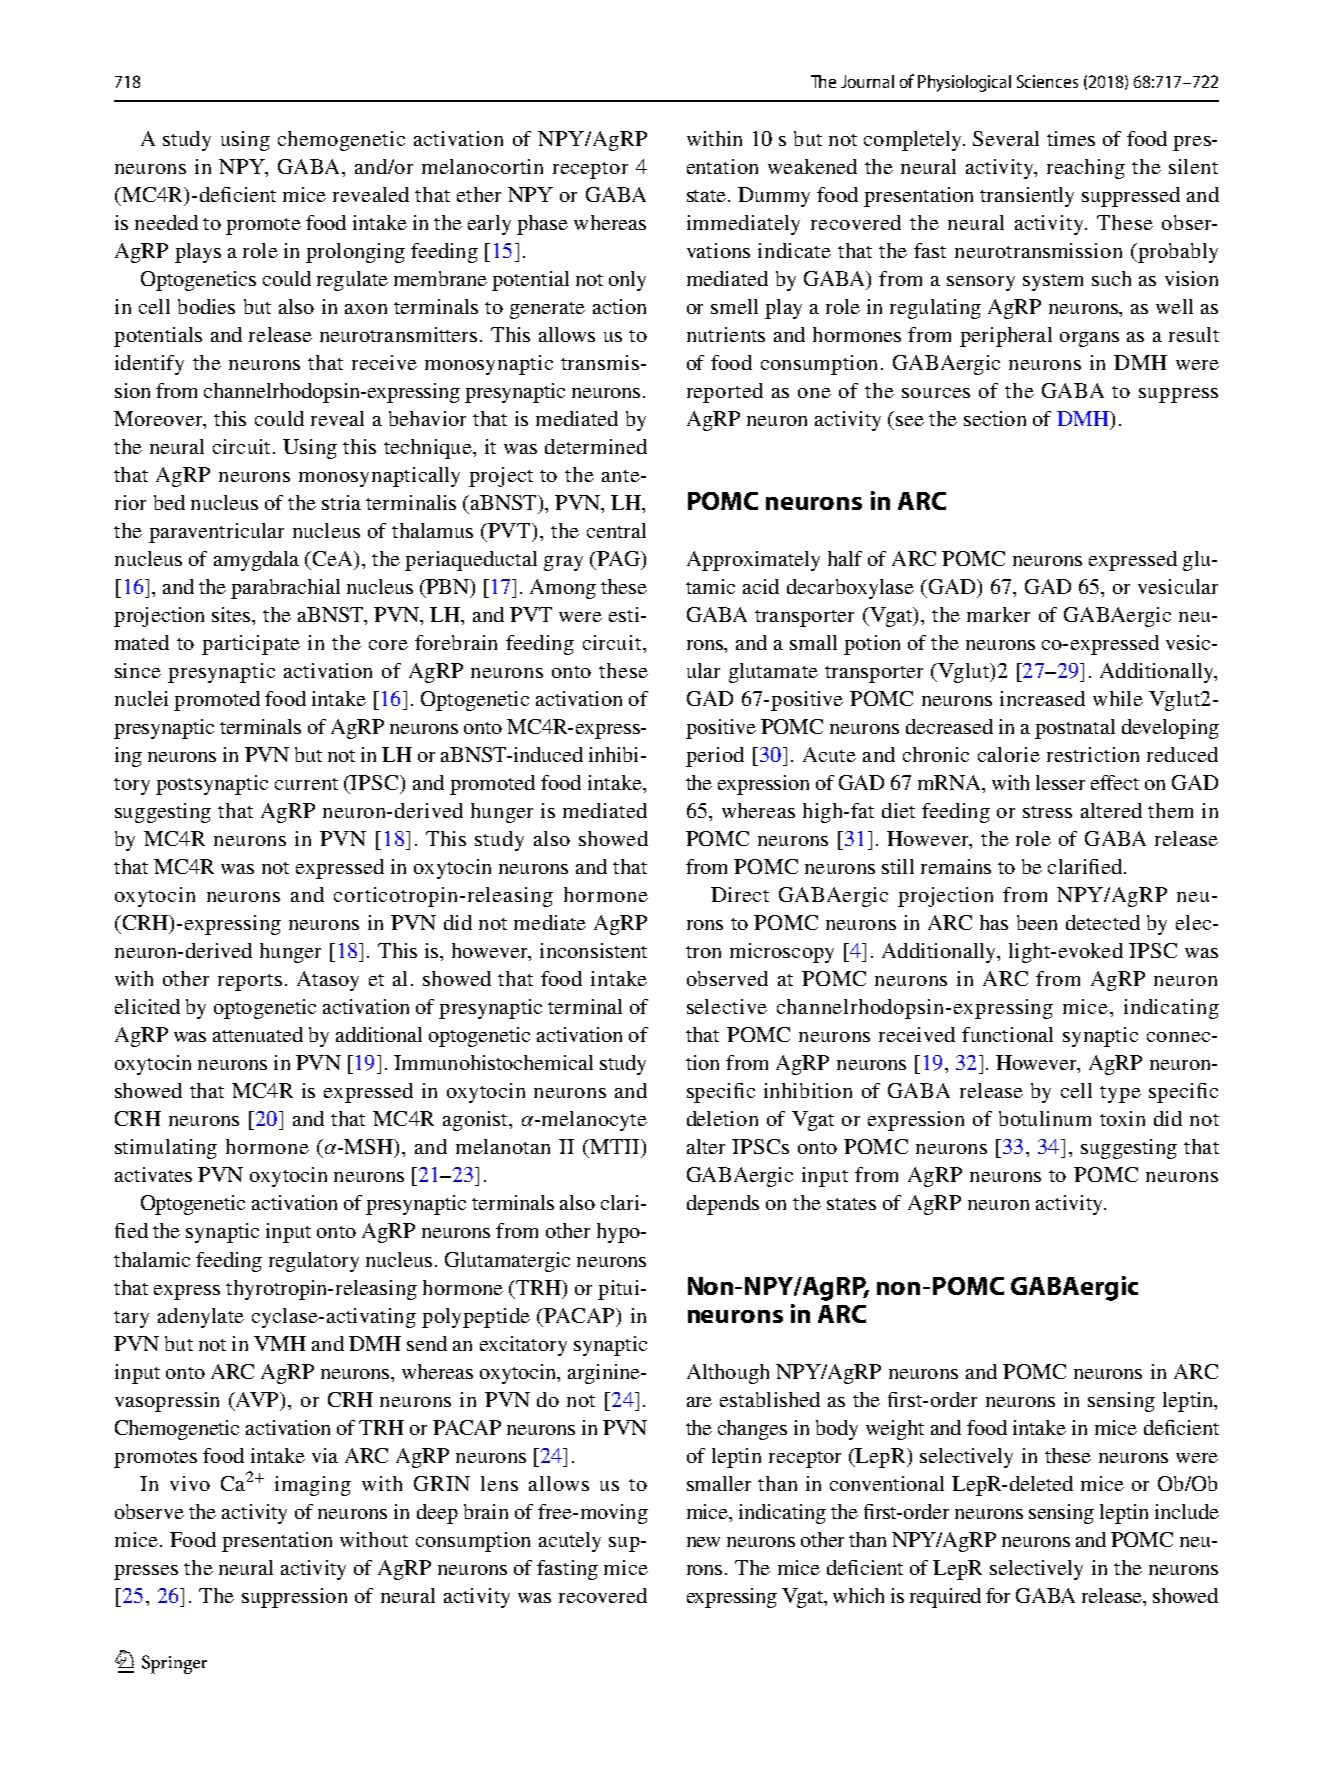 The width and height of the document is (1333, 1772). Describe the element at coordinates (313, 1486) in the document. I see `imaging` at that location.
